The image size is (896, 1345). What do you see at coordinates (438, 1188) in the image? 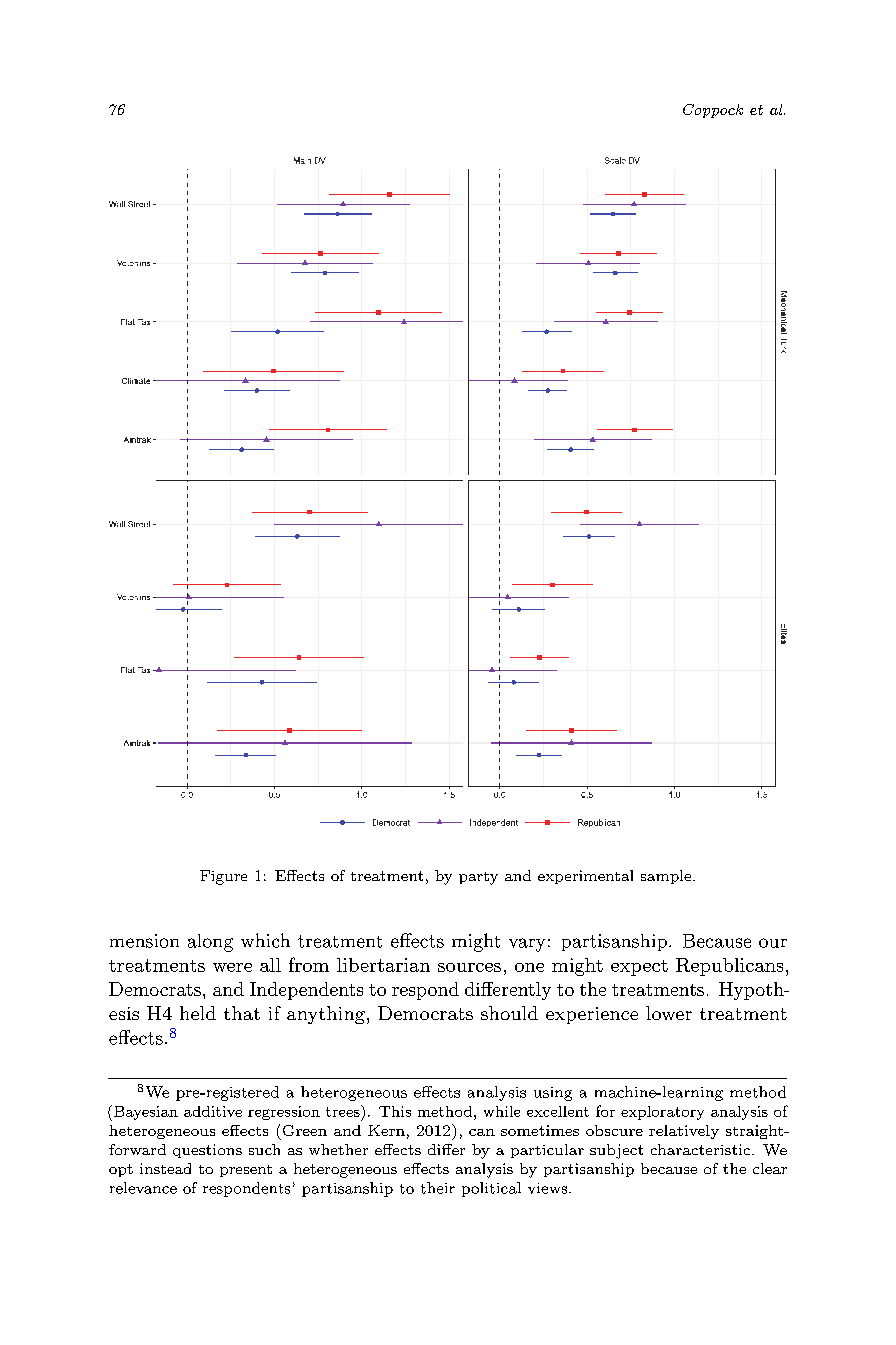
I see `their` at bounding box center [438, 1188].
